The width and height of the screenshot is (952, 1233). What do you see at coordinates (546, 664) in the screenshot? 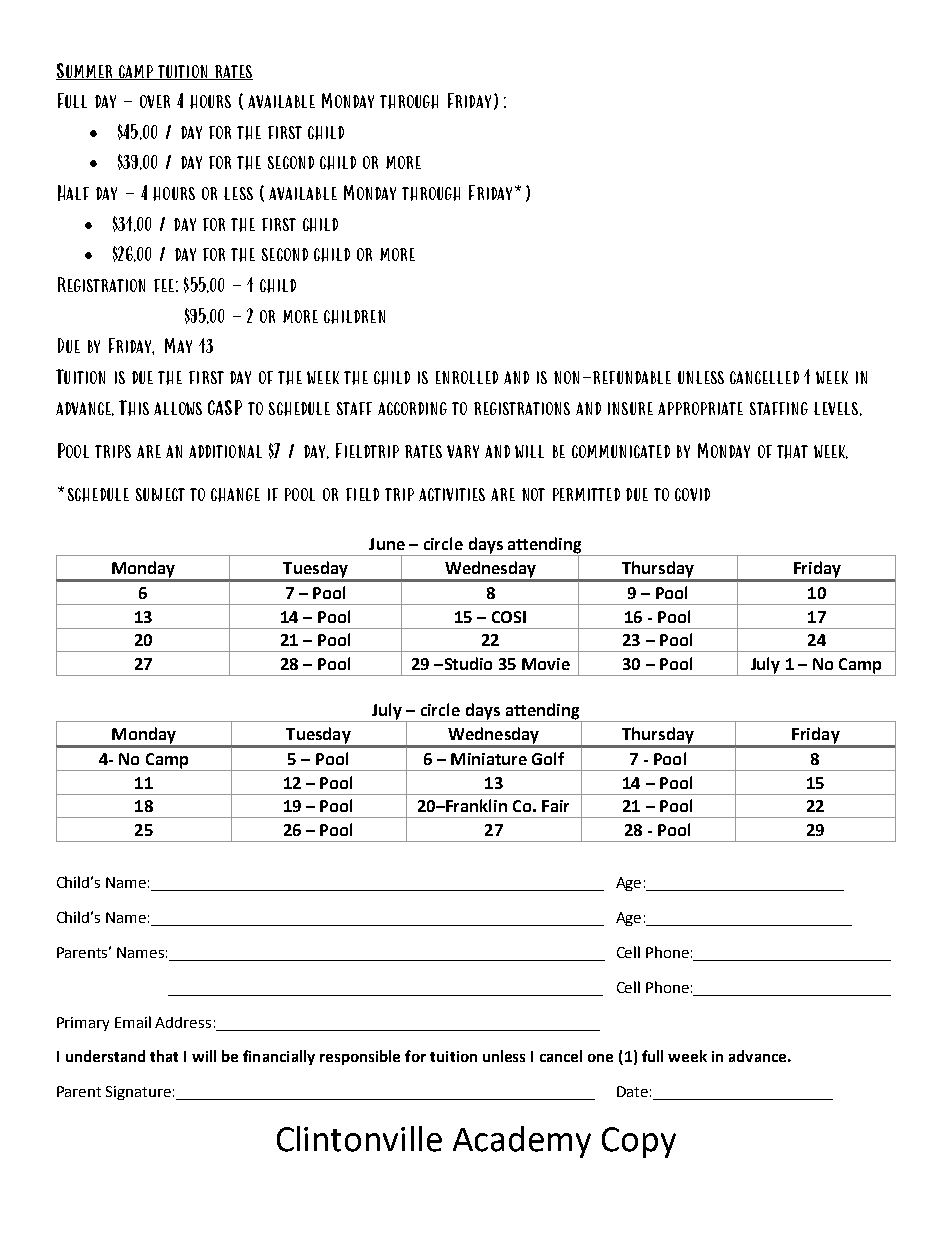
I see `Movie` at bounding box center [546, 664].
